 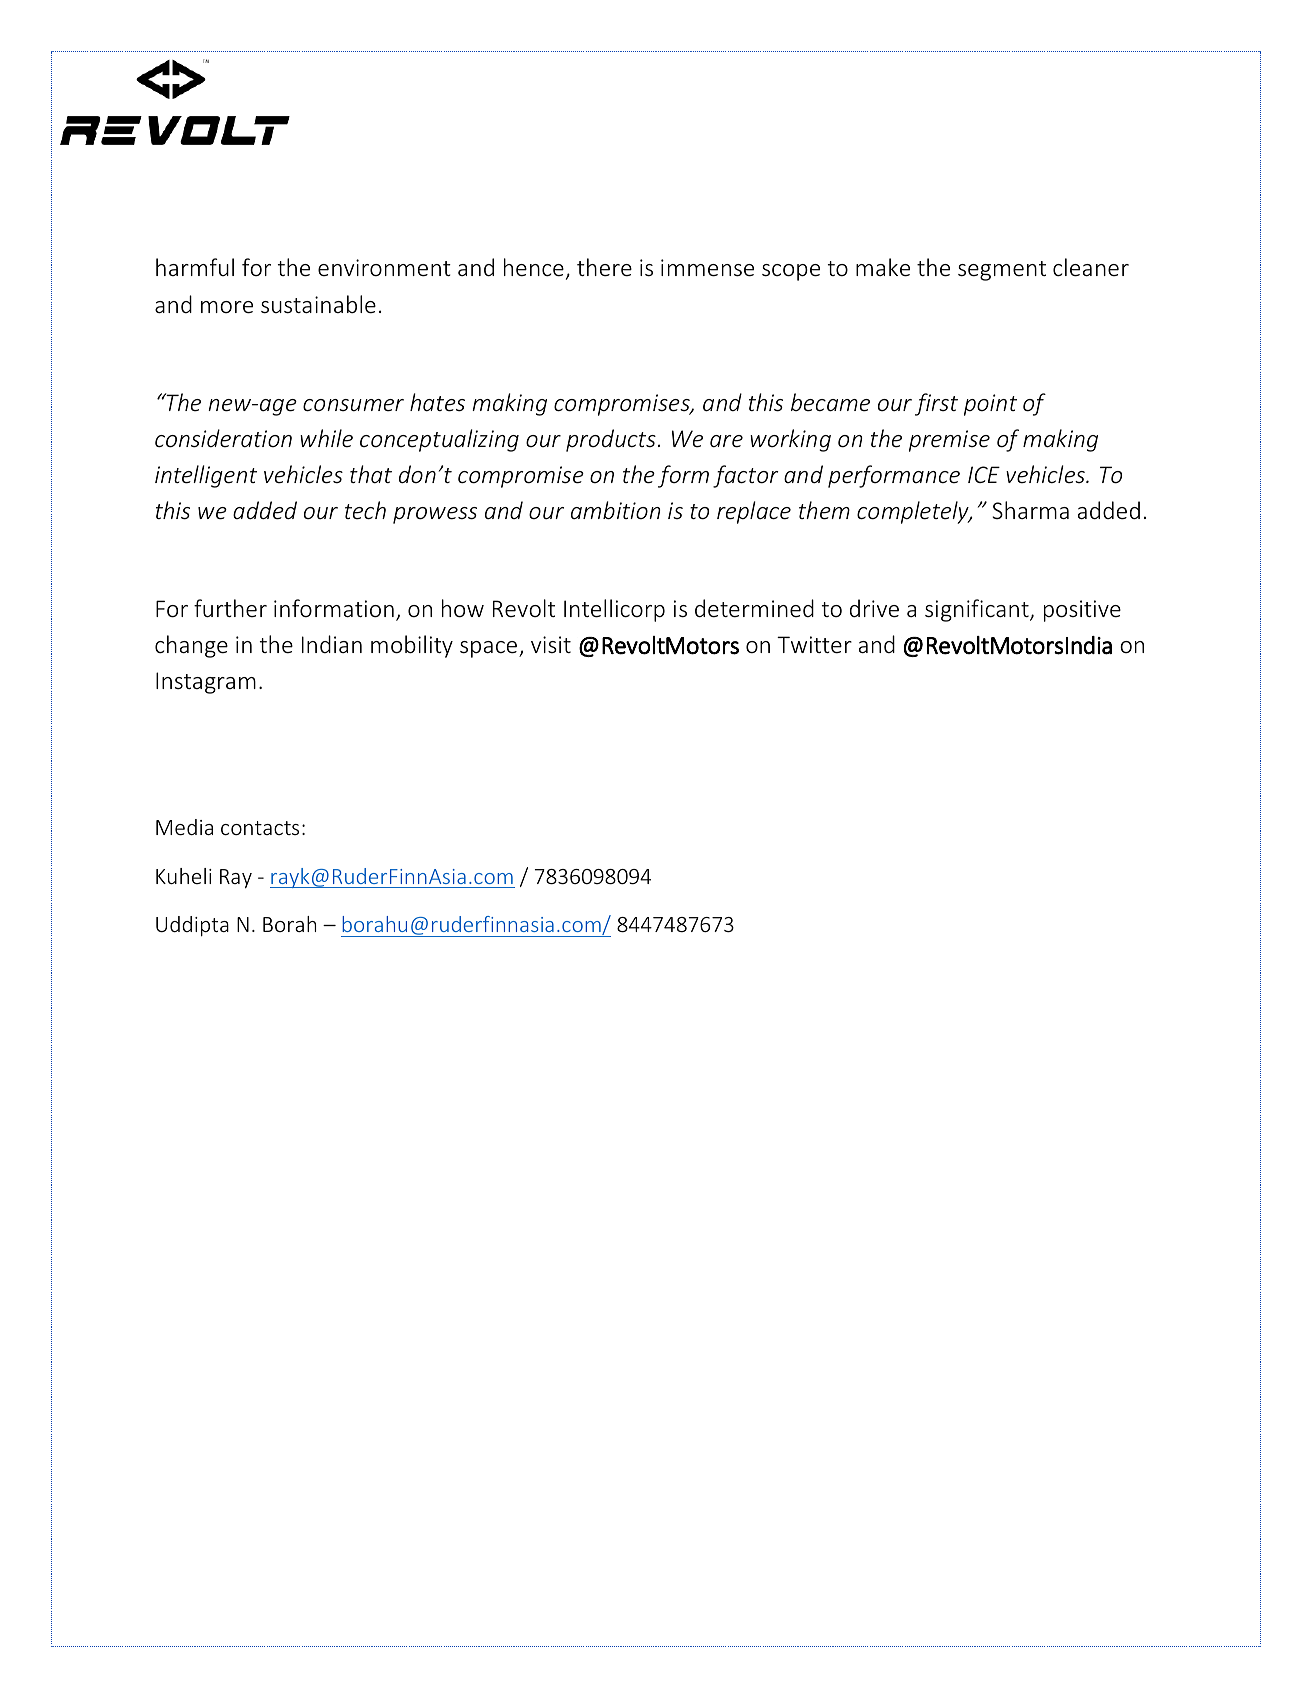 What do you see at coordinates (260, 828) in the screenshot?
I see `contacts` at bounding box center [260, 828].
